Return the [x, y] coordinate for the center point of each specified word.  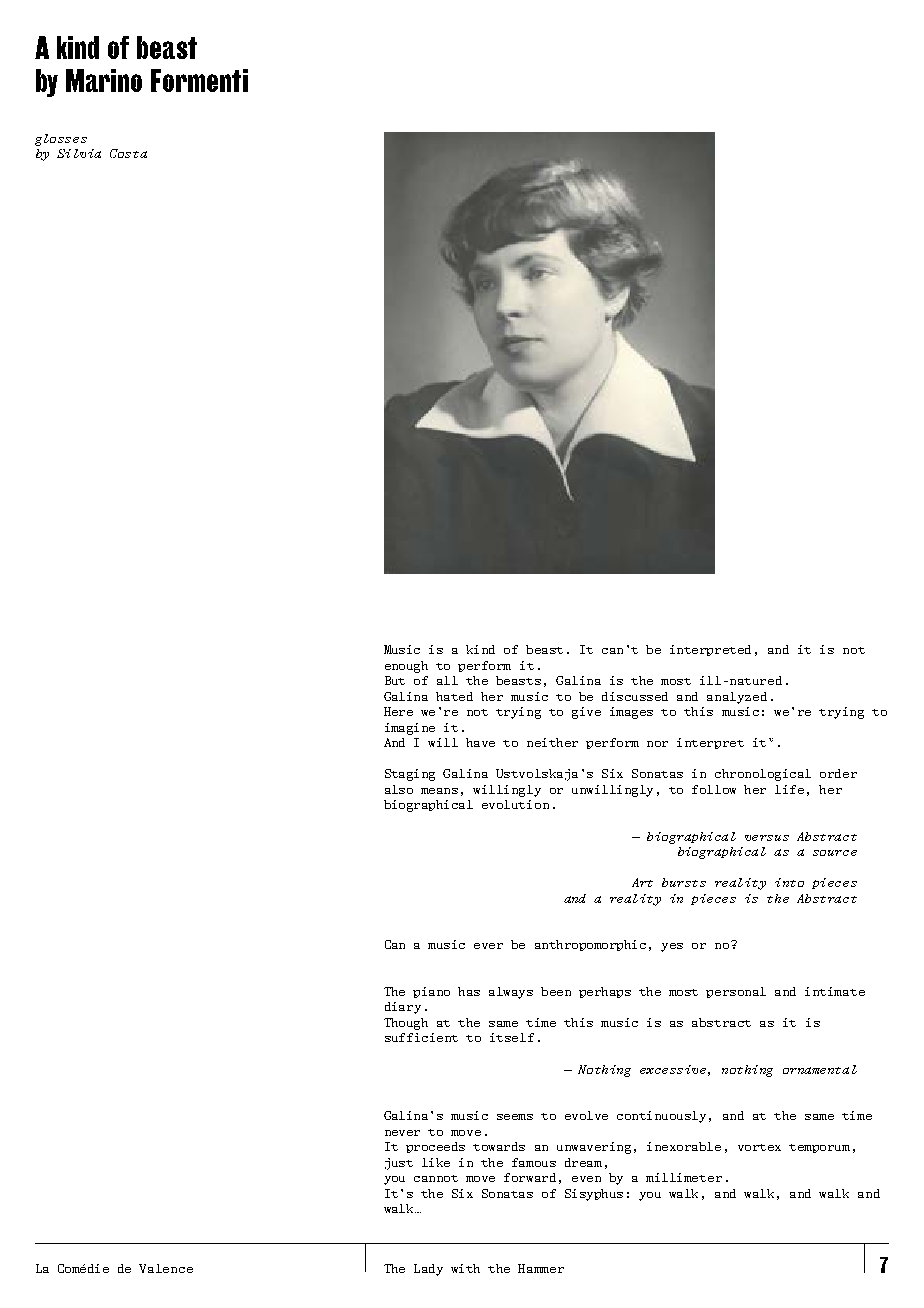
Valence [166, 1268]
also [399, 789]
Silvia [79, 153]
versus [767, 838]
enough [406, 667]
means [439, 791]
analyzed [737, 698]
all [447, 680]
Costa [128, 153]
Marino [104, 80]
